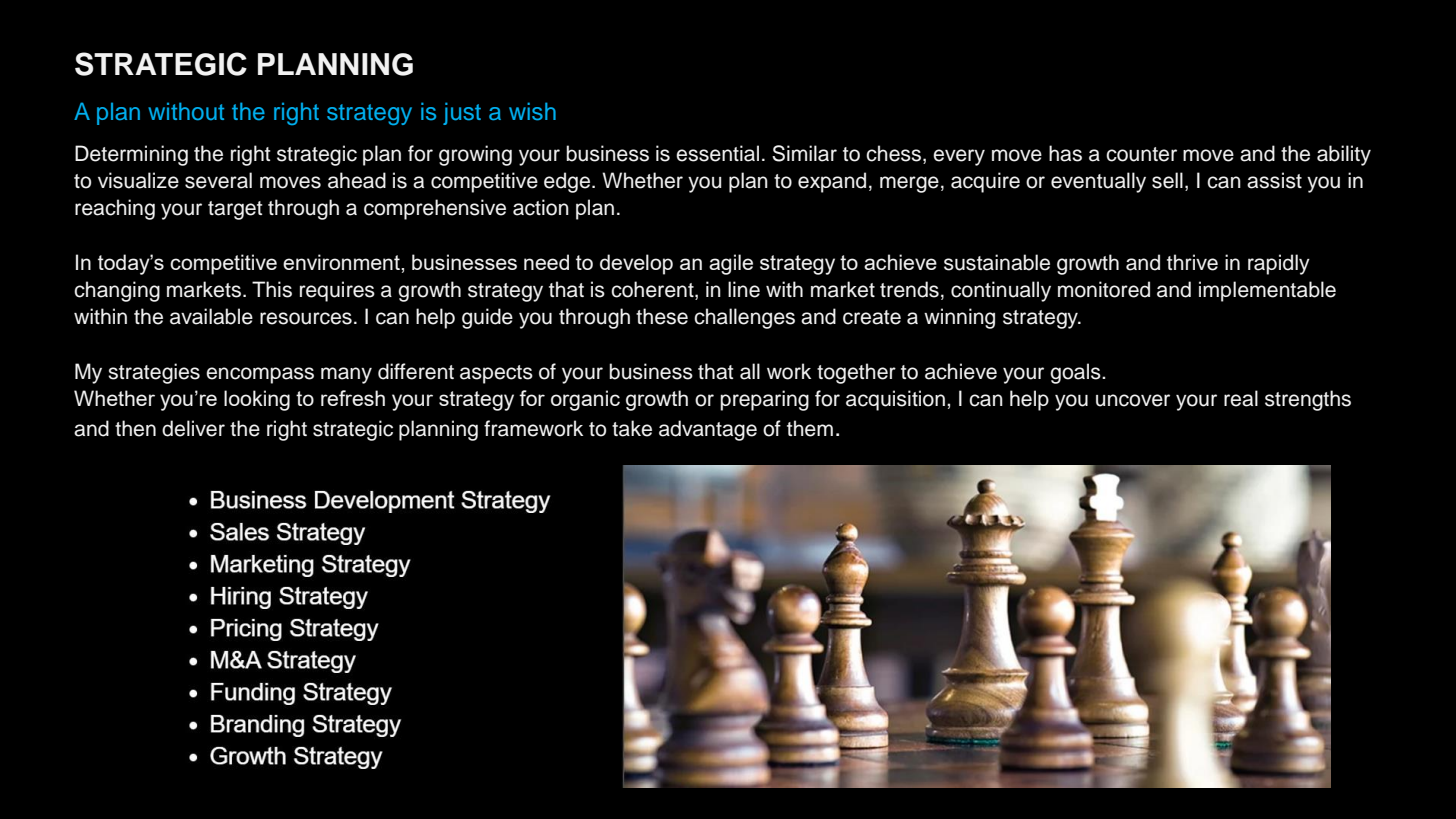  Describe the element at coordinates (1133, 400) in the screenshot. I see `uncover` at that location.
